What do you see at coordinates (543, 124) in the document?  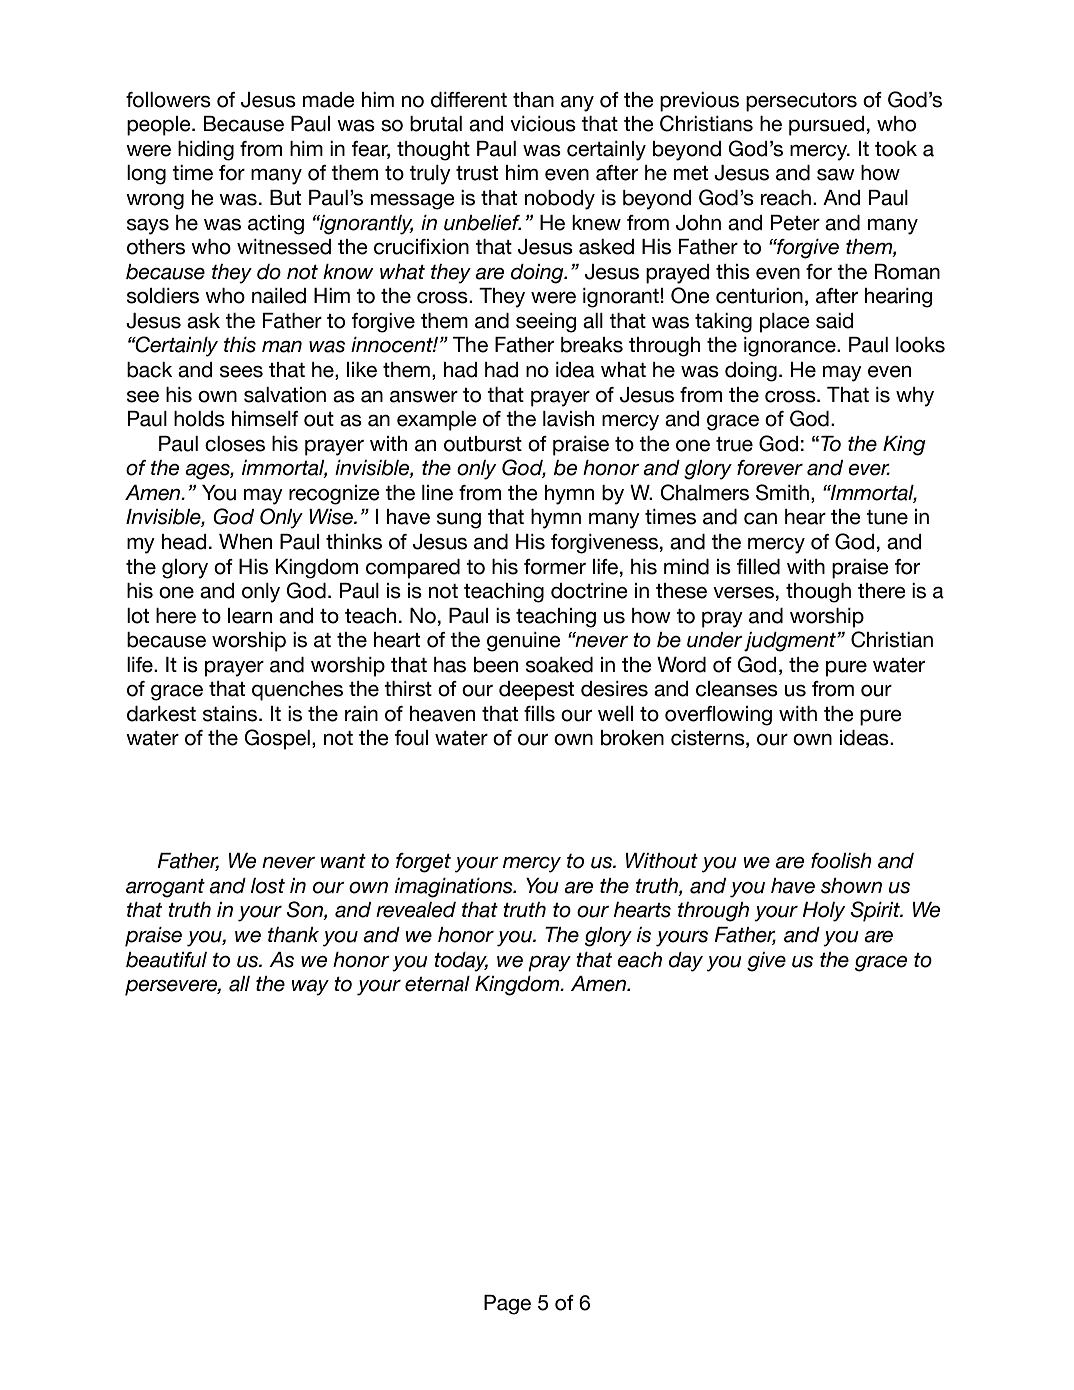 I see `vicious` at bounding box center [543, 124].
